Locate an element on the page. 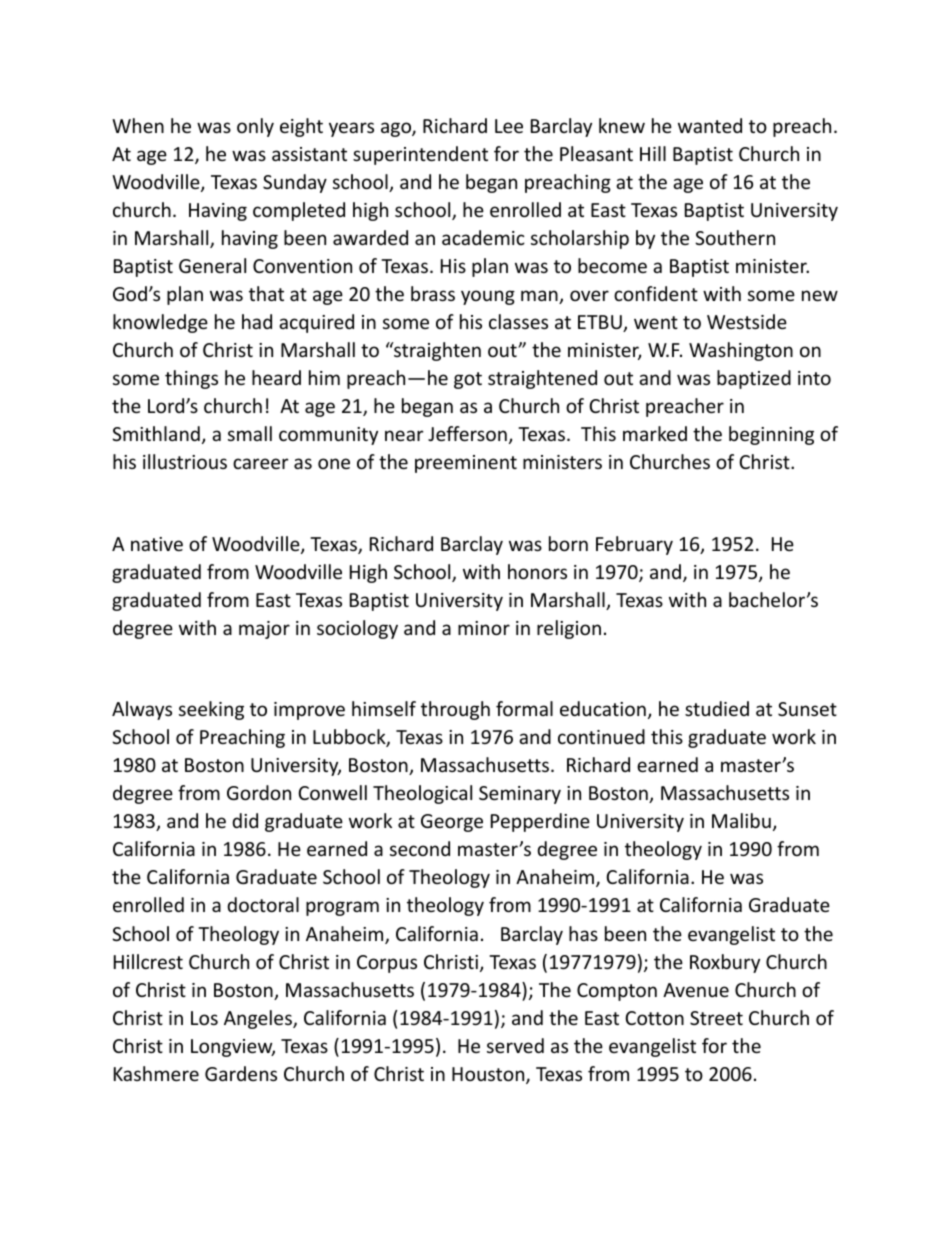 The image size is (952, 1233). Lee is located at coordinates (509, 126).
